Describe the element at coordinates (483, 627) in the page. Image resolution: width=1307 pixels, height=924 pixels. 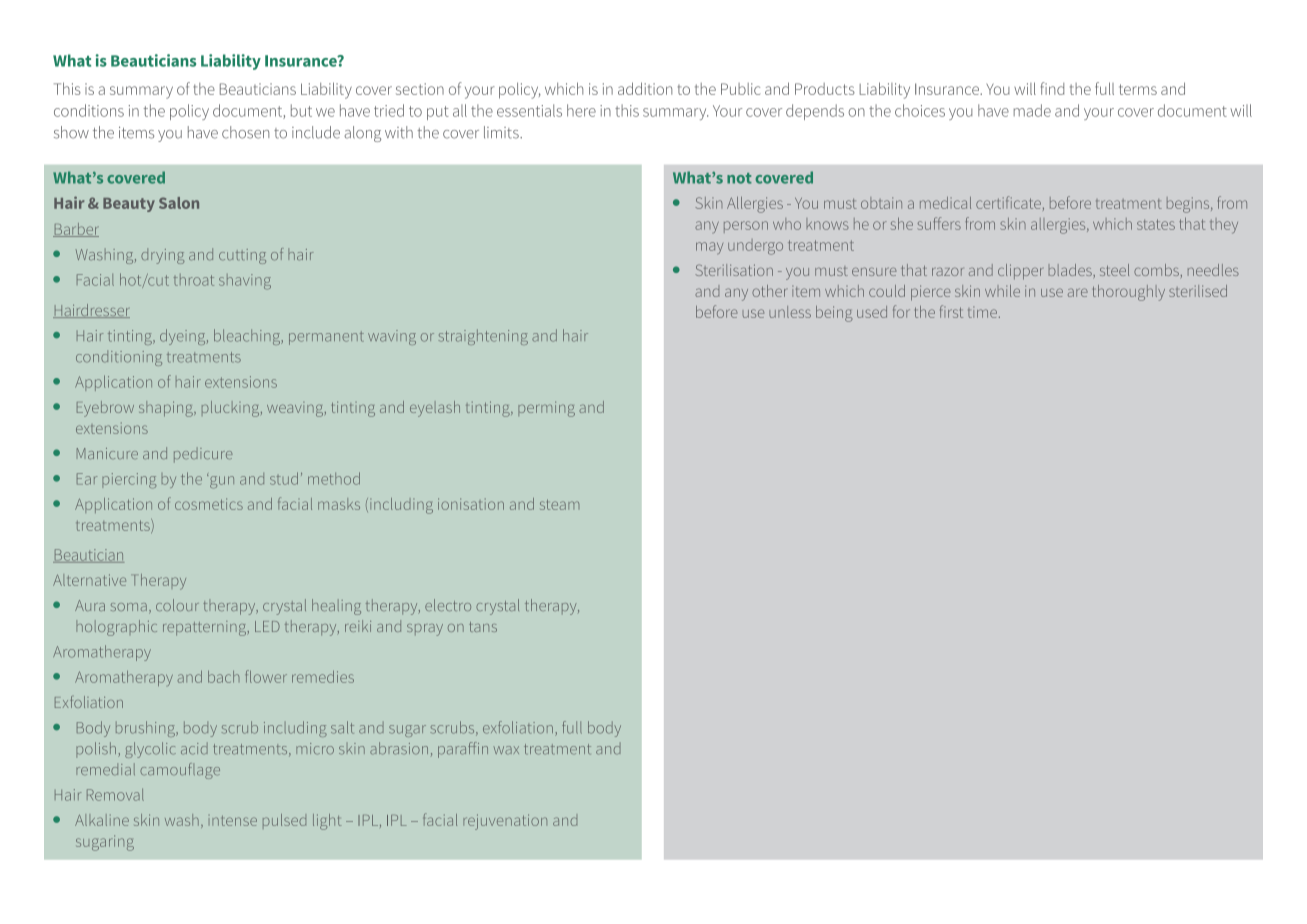
I see `tans` at that location.
